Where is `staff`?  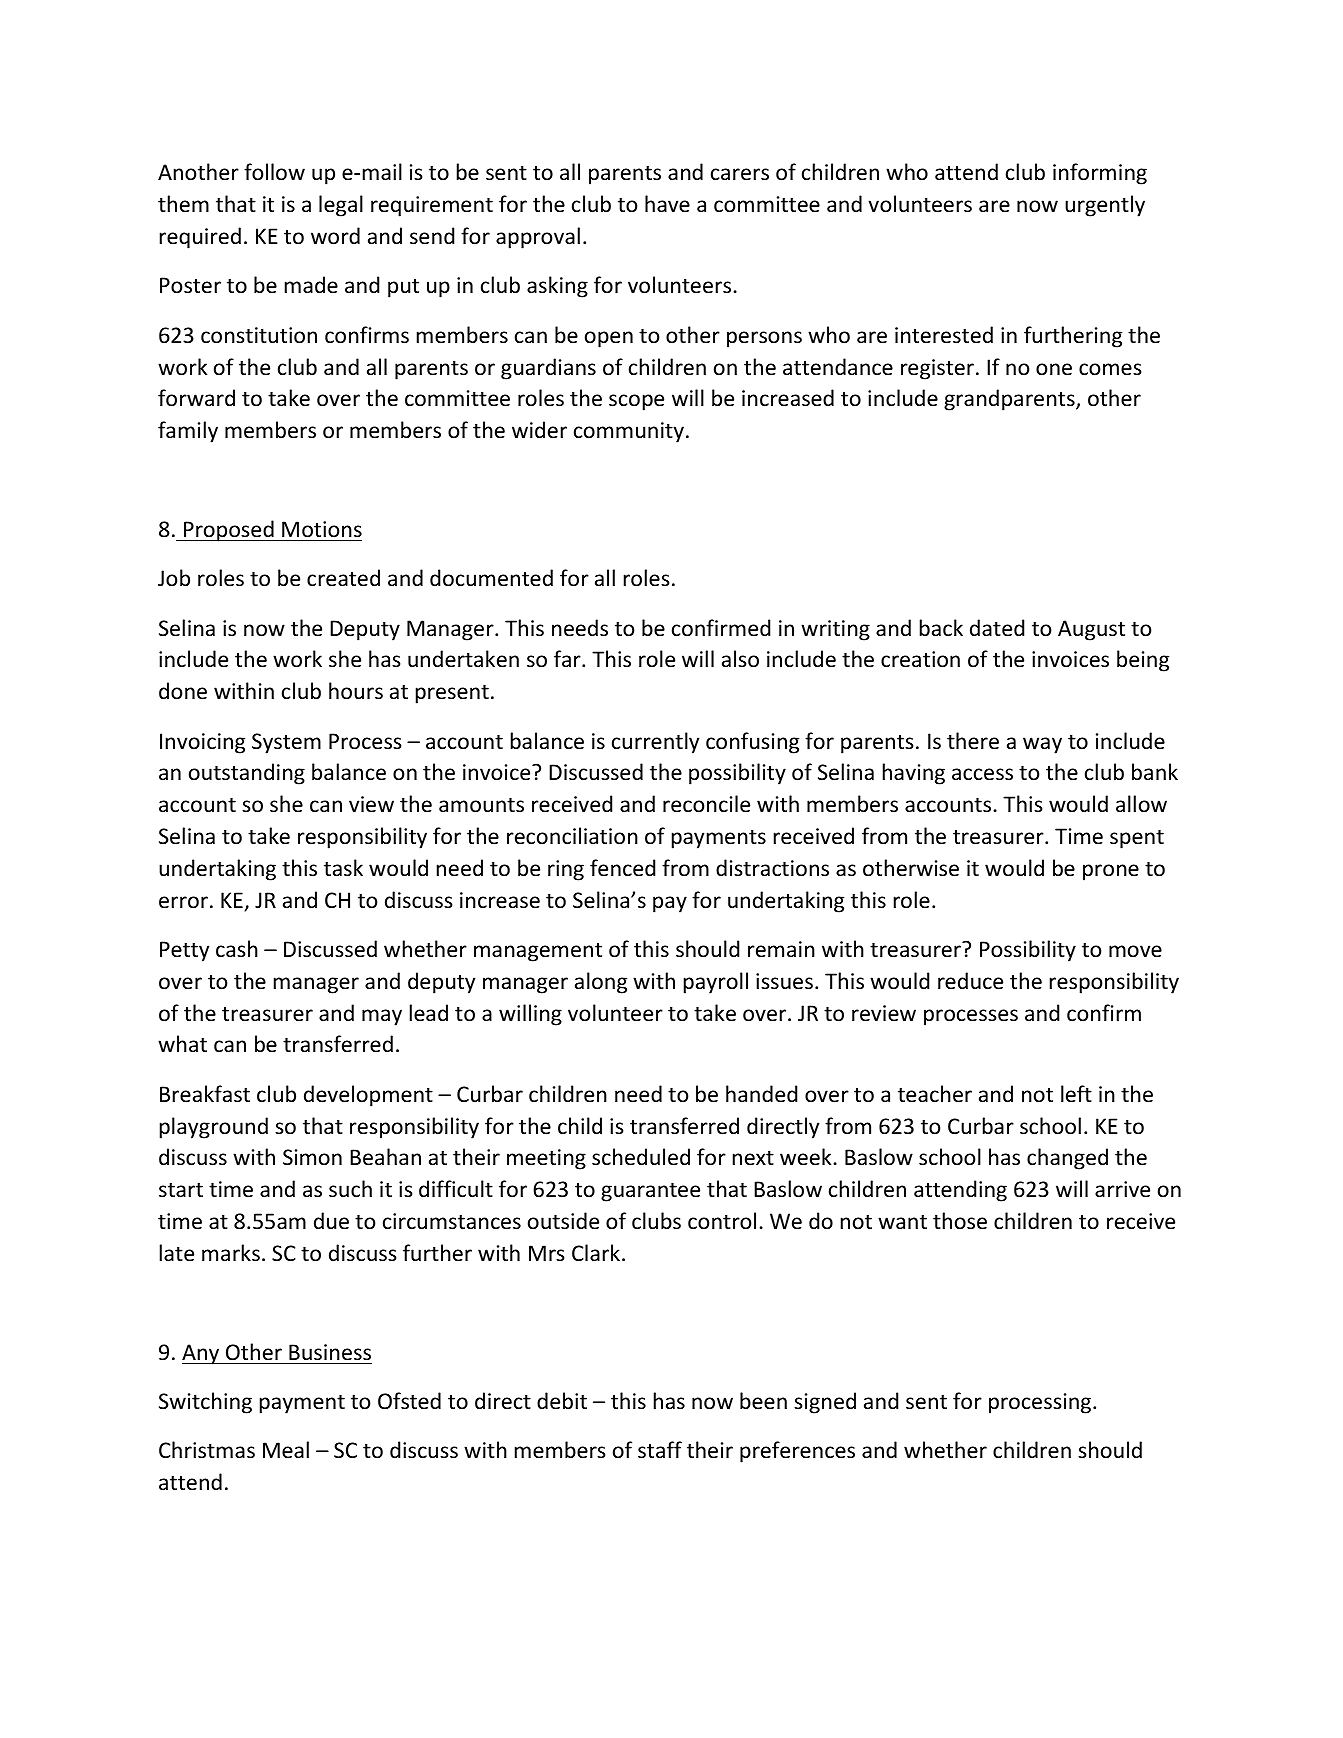 staff is located at coordinates (660, 1450).
